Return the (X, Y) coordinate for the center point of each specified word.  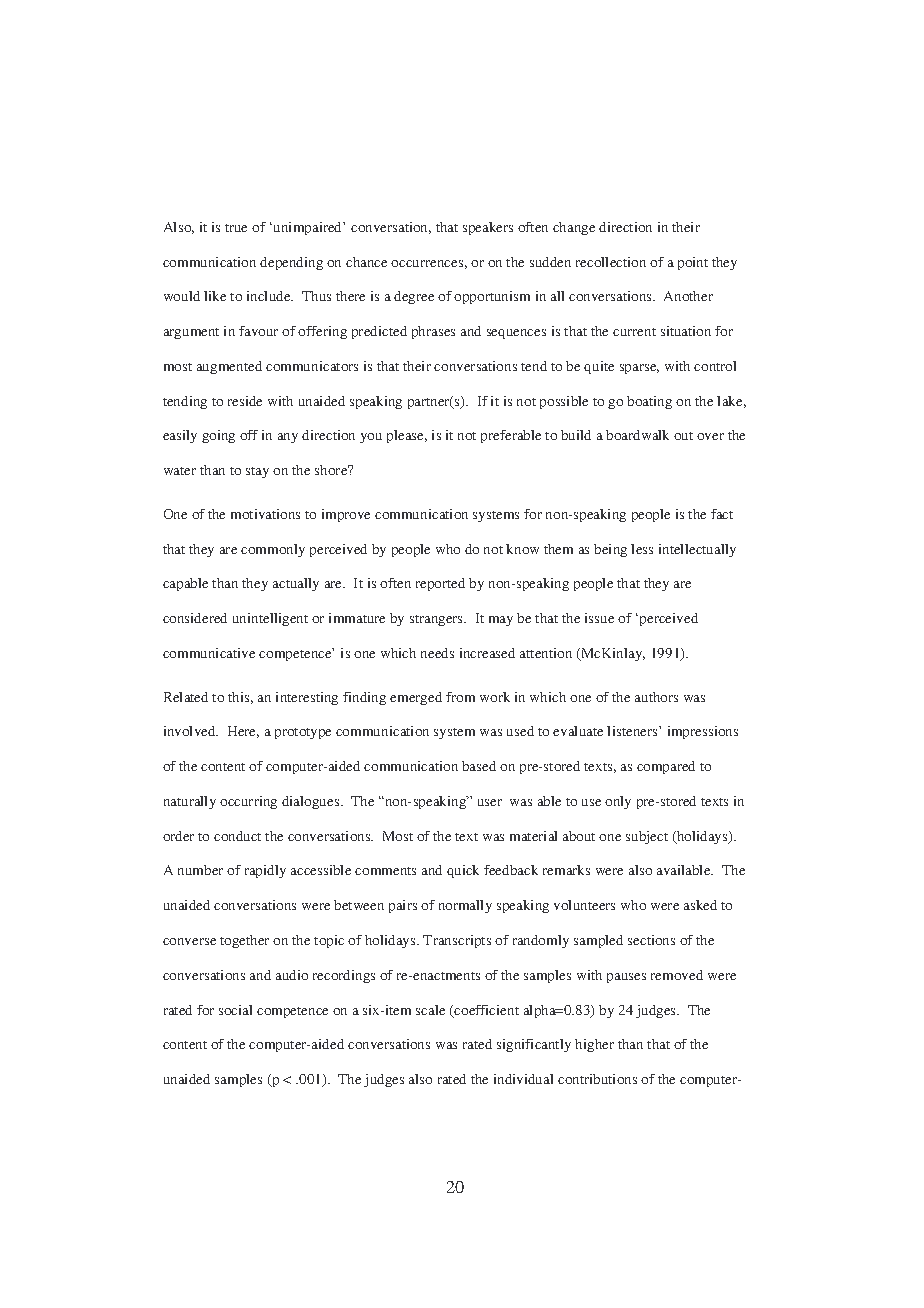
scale (430, 1010)
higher (594, 1045)
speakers (488, 228)
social (235, 1010)
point (693, 263)
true (236, 228)
